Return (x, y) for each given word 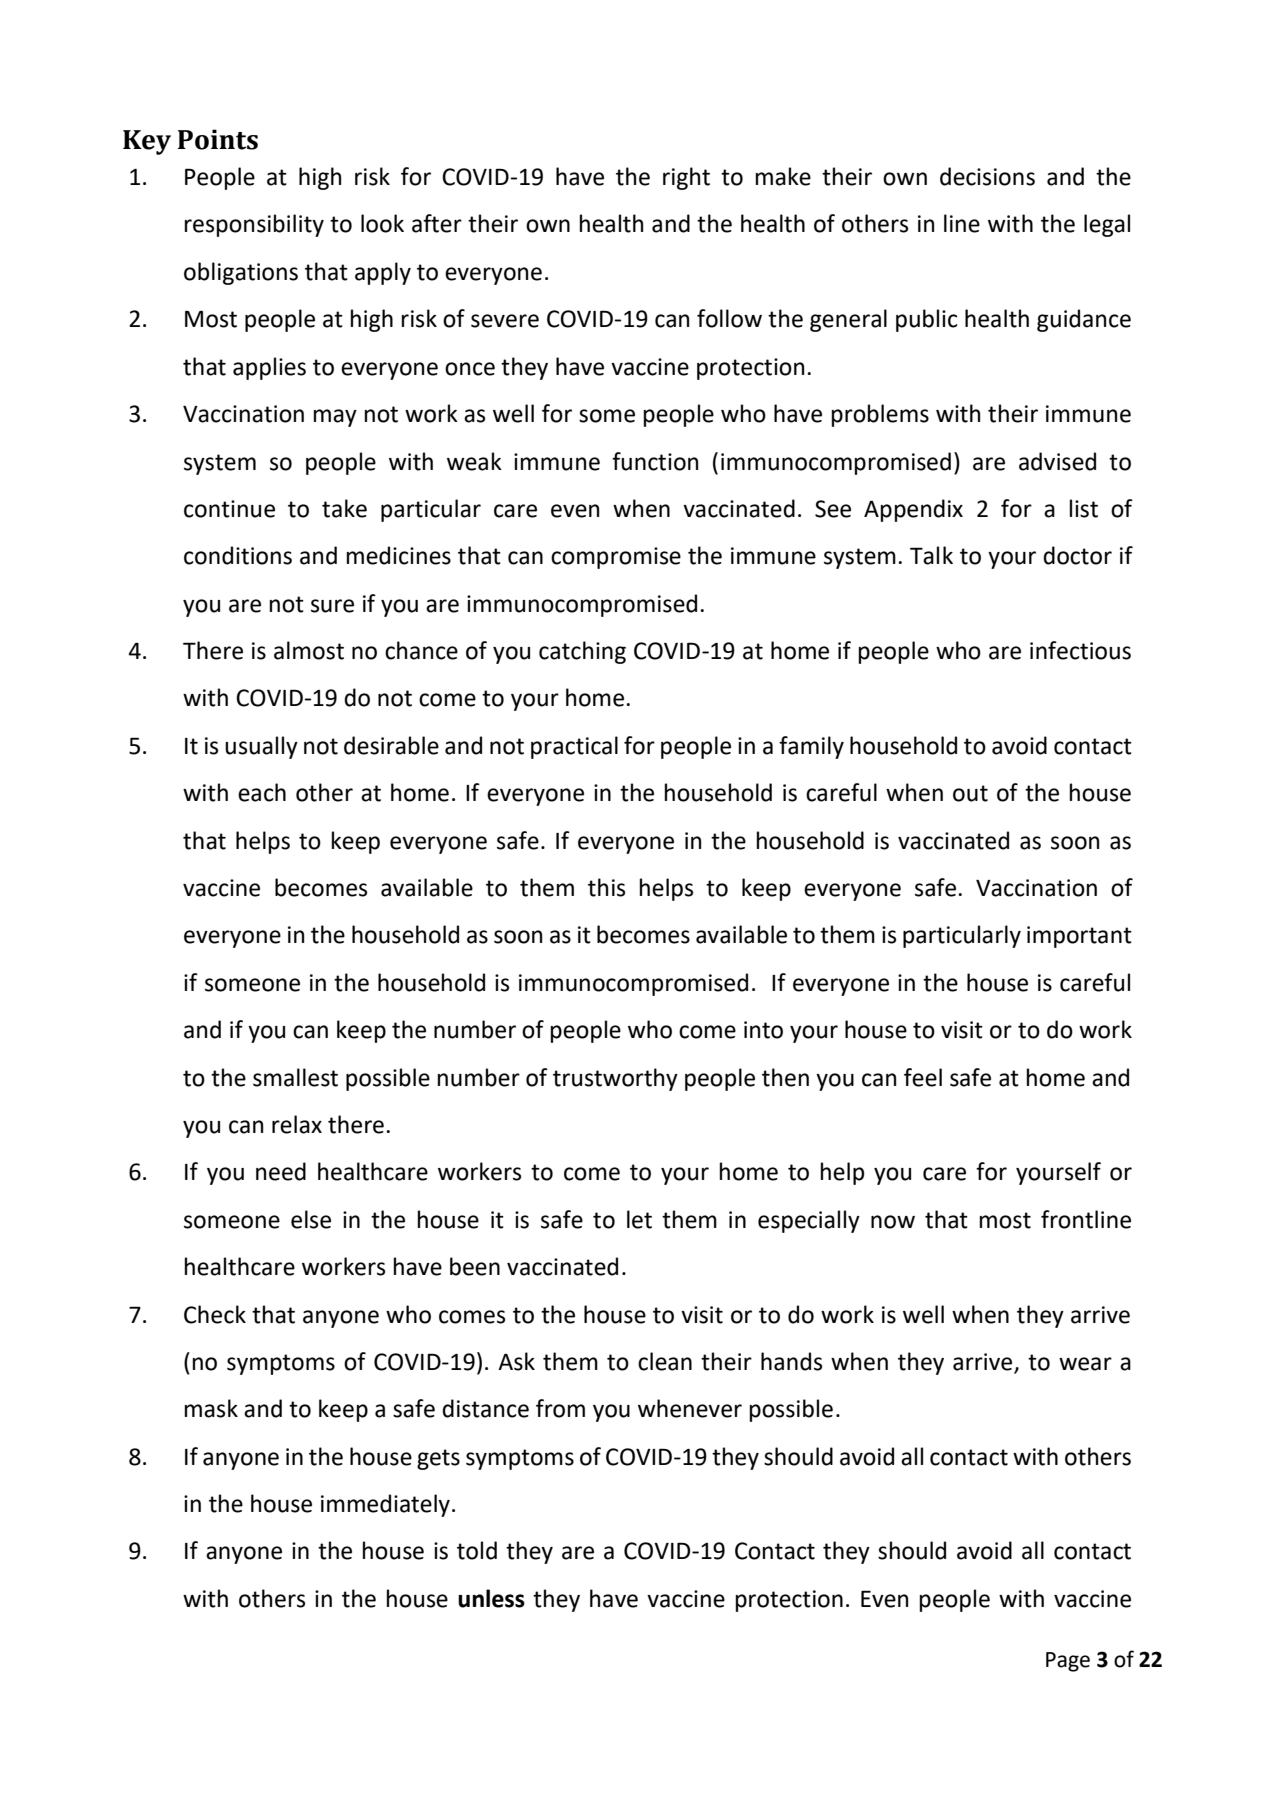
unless (491, 1598)
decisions (987, 176)
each (262, 792)
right (686, 178)
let (639, 1219)
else (311, 1219)
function (655, 461)
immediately (385, 1505)
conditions (238, 555)
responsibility (254, 225)
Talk (931, 555)
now (893, 1222)
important (1079, 937)
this (606, 887)
